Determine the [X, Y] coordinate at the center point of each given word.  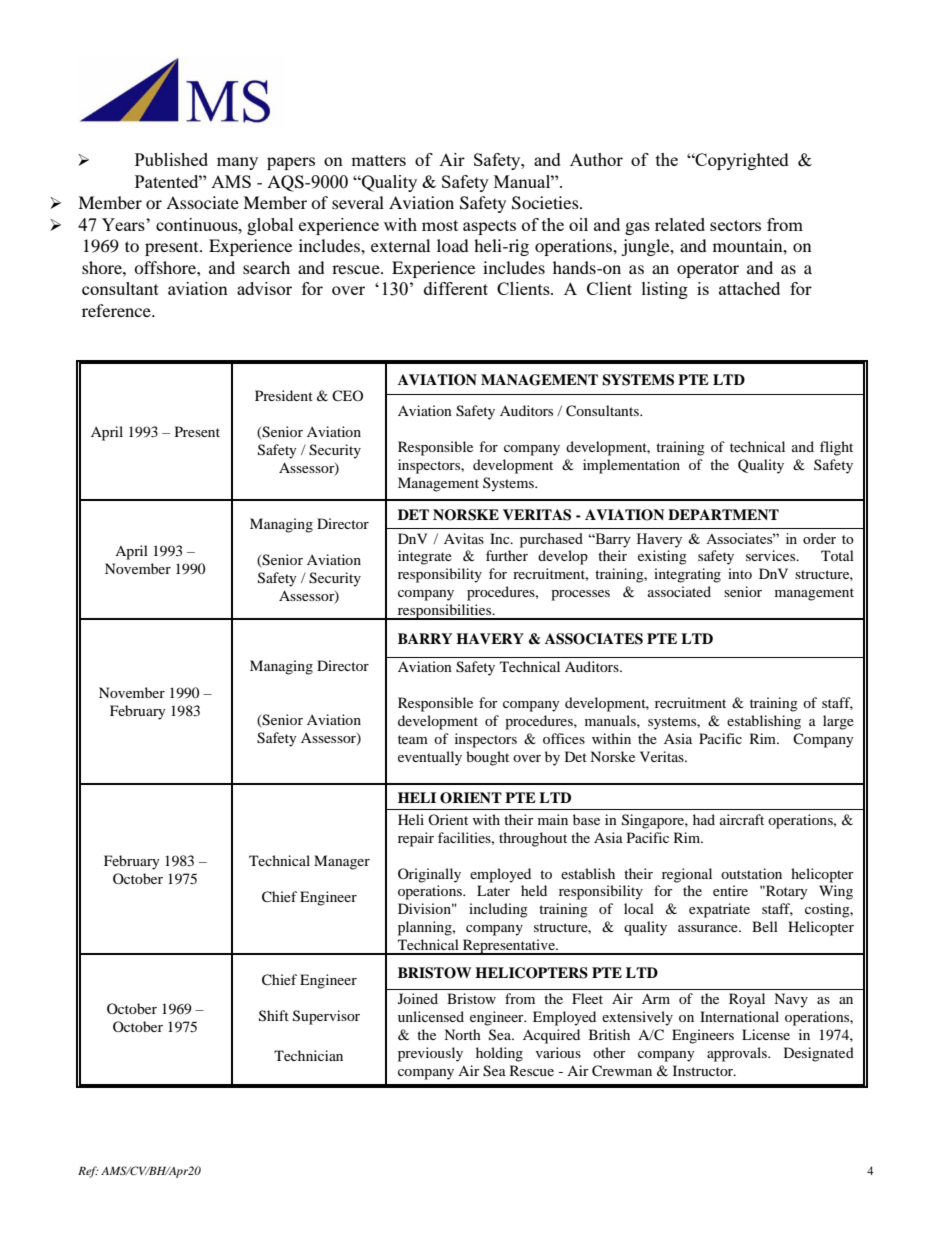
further [507, 555]
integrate [425, 557]
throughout [533, 839]
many [237, 163]
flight [836, 448]
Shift [274, 1016]
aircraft [742, 819]
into [740, 573]
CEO [347, 395]
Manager [342, 862]
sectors [735, 225]
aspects [489, 227]
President [284, 395]
